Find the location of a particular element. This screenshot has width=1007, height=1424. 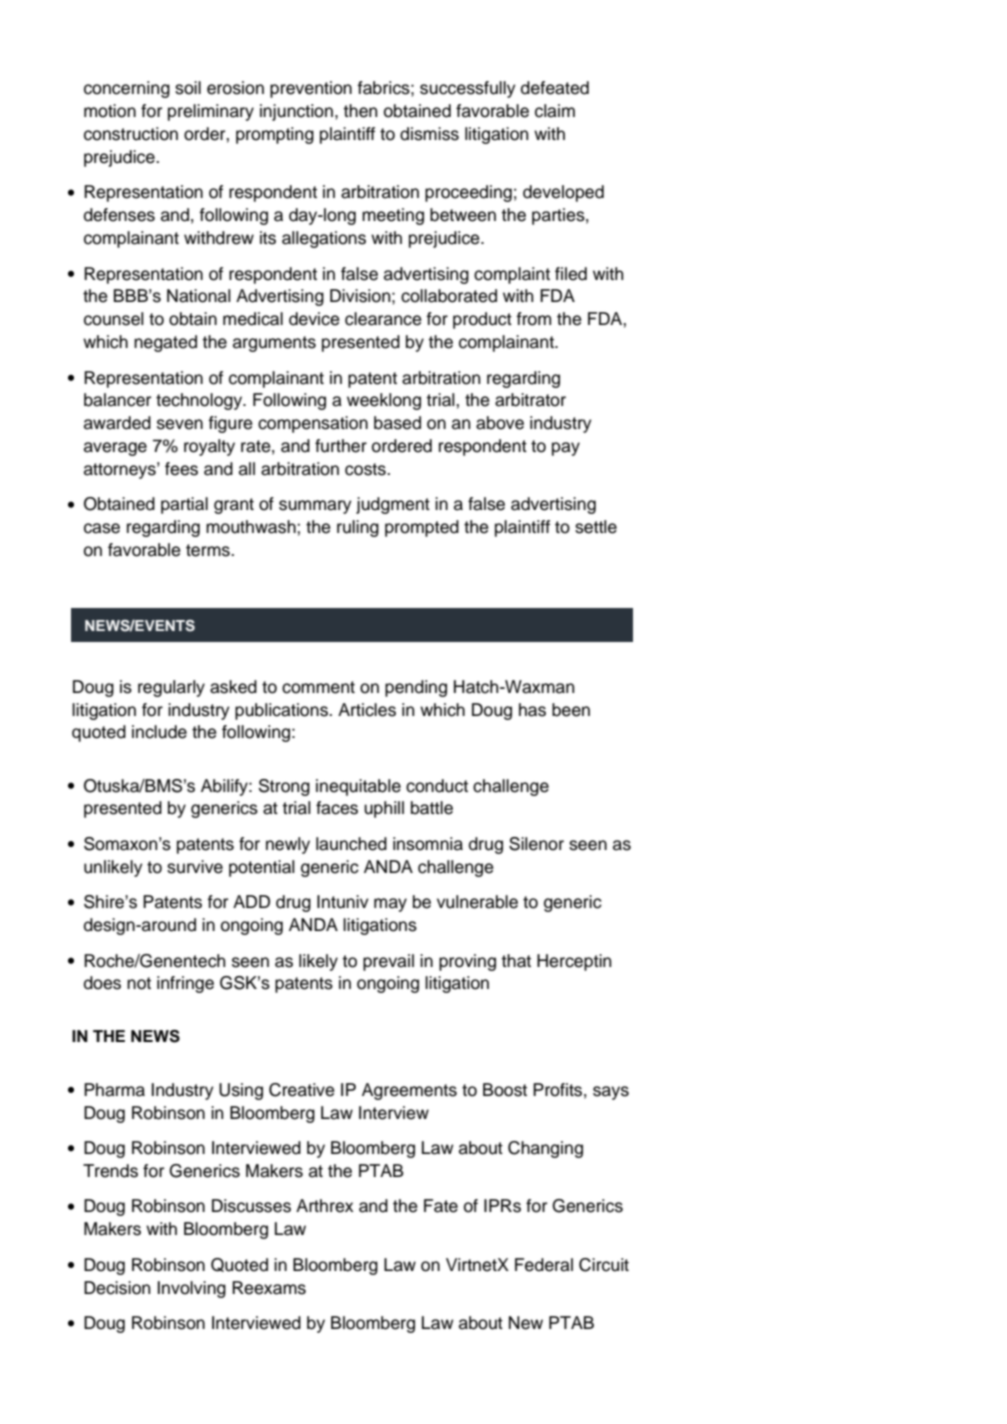

launched is located at coordinates (351, 844).
